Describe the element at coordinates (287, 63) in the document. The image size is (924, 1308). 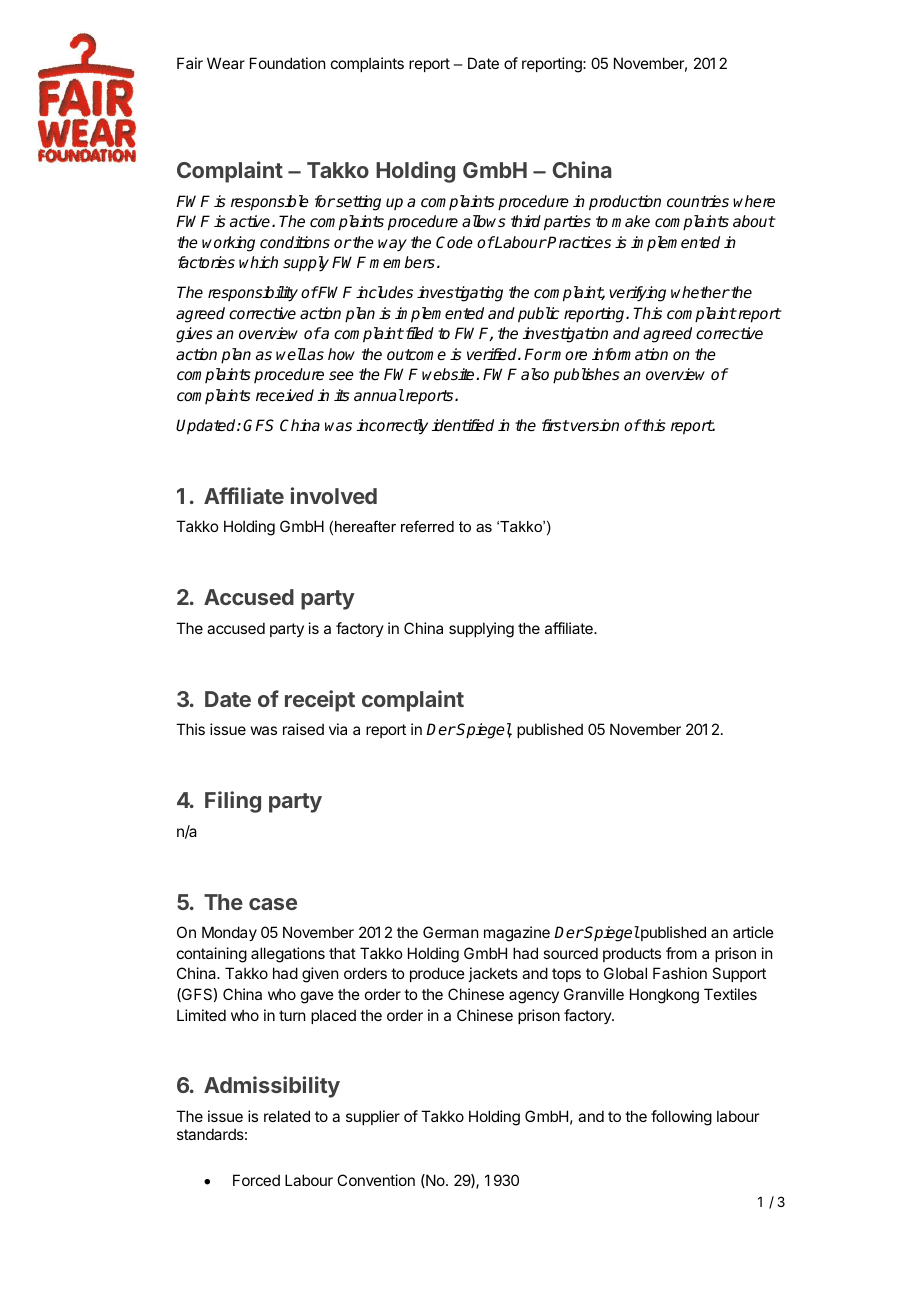
I see `Foundation` at that location.
